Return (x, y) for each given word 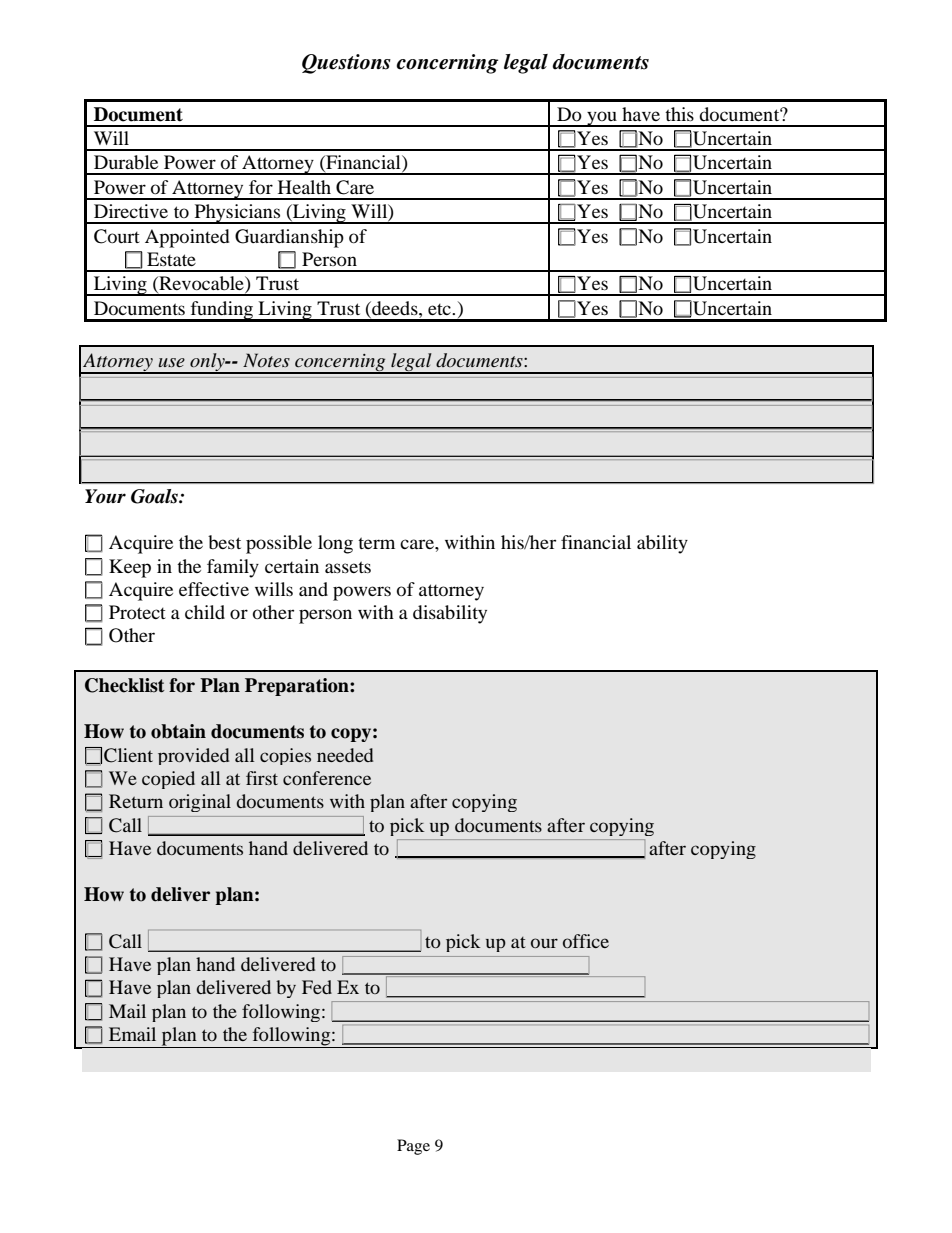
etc (440, 309)
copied (168, 780)
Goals (155, 496)
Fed (317, 987)
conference (327, 778)
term (376, 543)
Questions (346, 64)
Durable (126, 162)
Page (413, 1147)
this (679, 114)
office (586, 941)
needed (345, 755)
